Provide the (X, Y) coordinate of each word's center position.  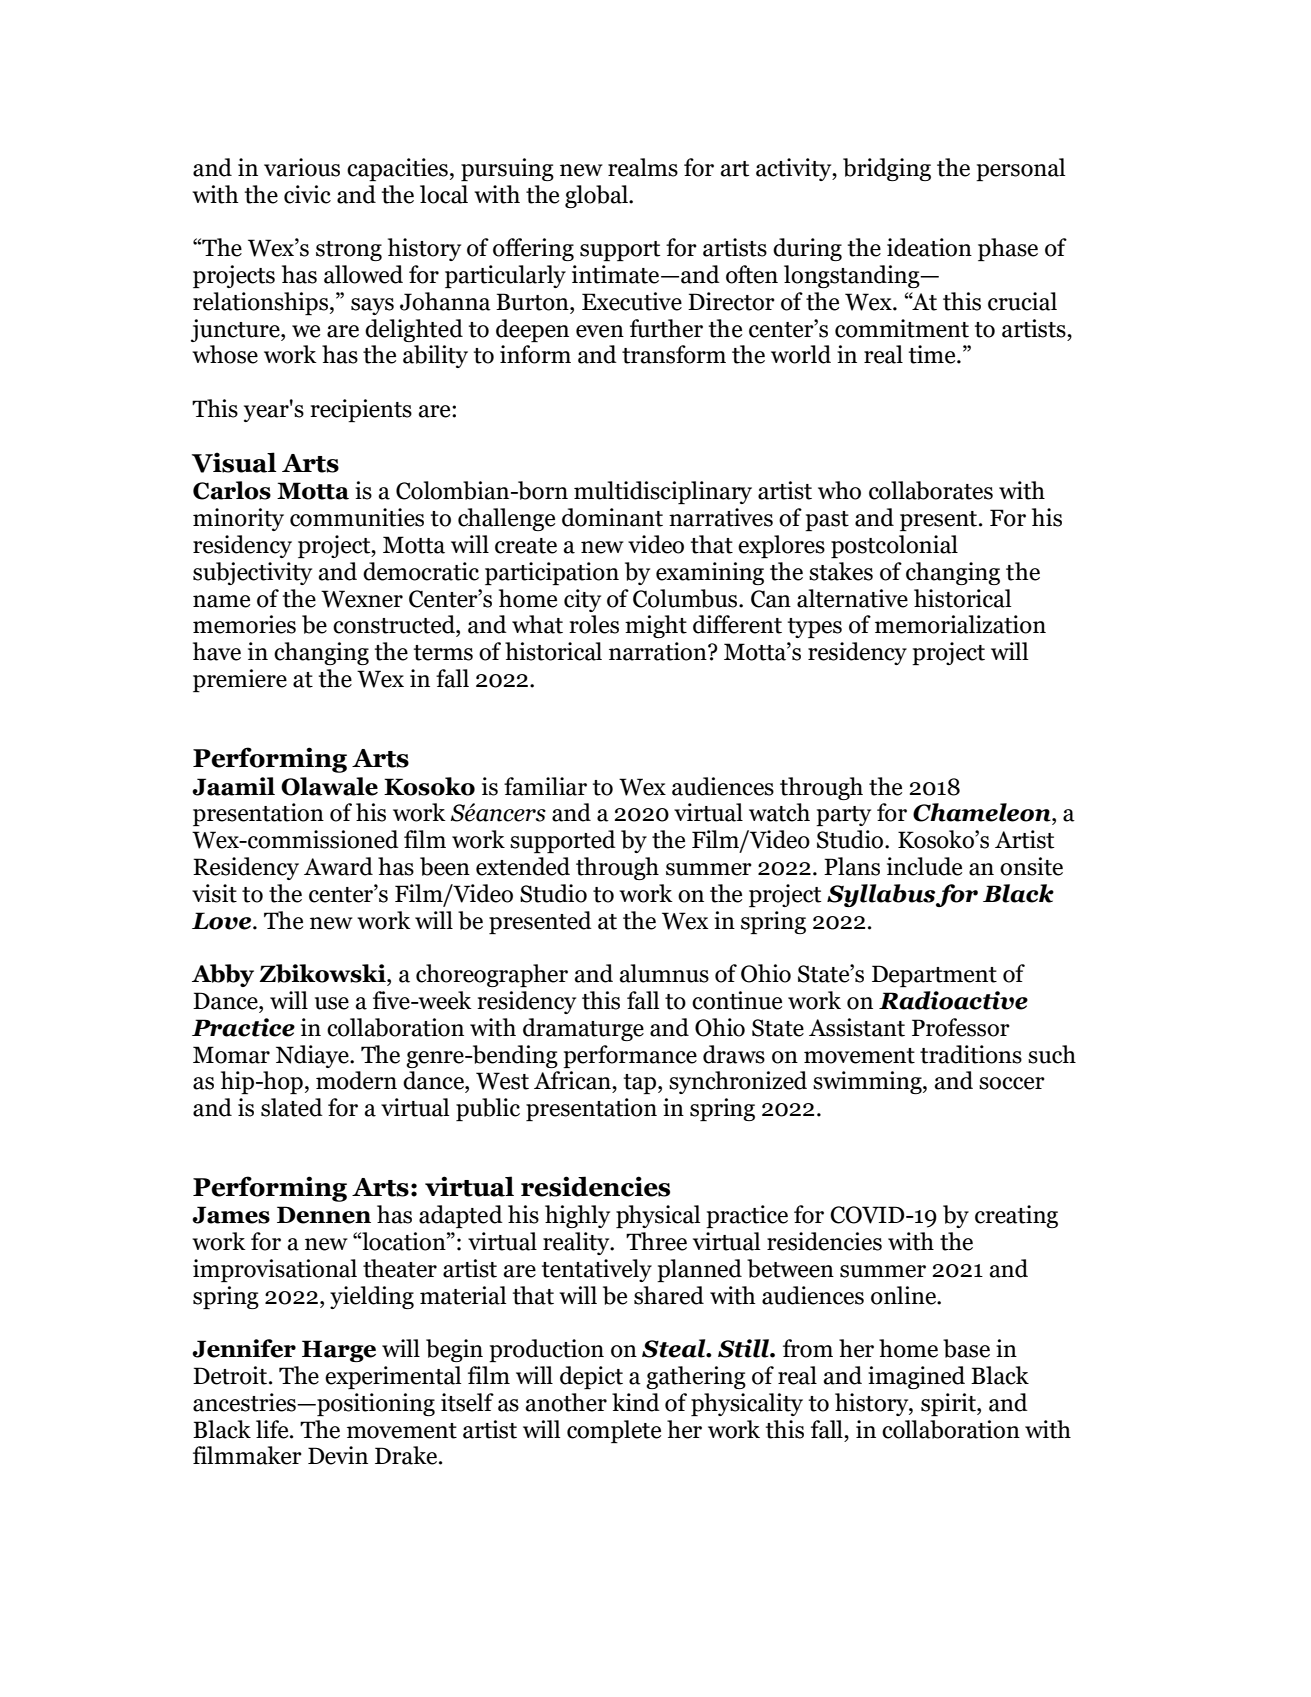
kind (636, 1402)
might (656, 626)
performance (630, 1056)
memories (244, 624)
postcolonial (894, 546)
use (332, 1003)
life (273, 1429)
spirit (949, 1404)
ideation (929, 247)
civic (307, 194)
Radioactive (953, 1000)
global (597, 196)
